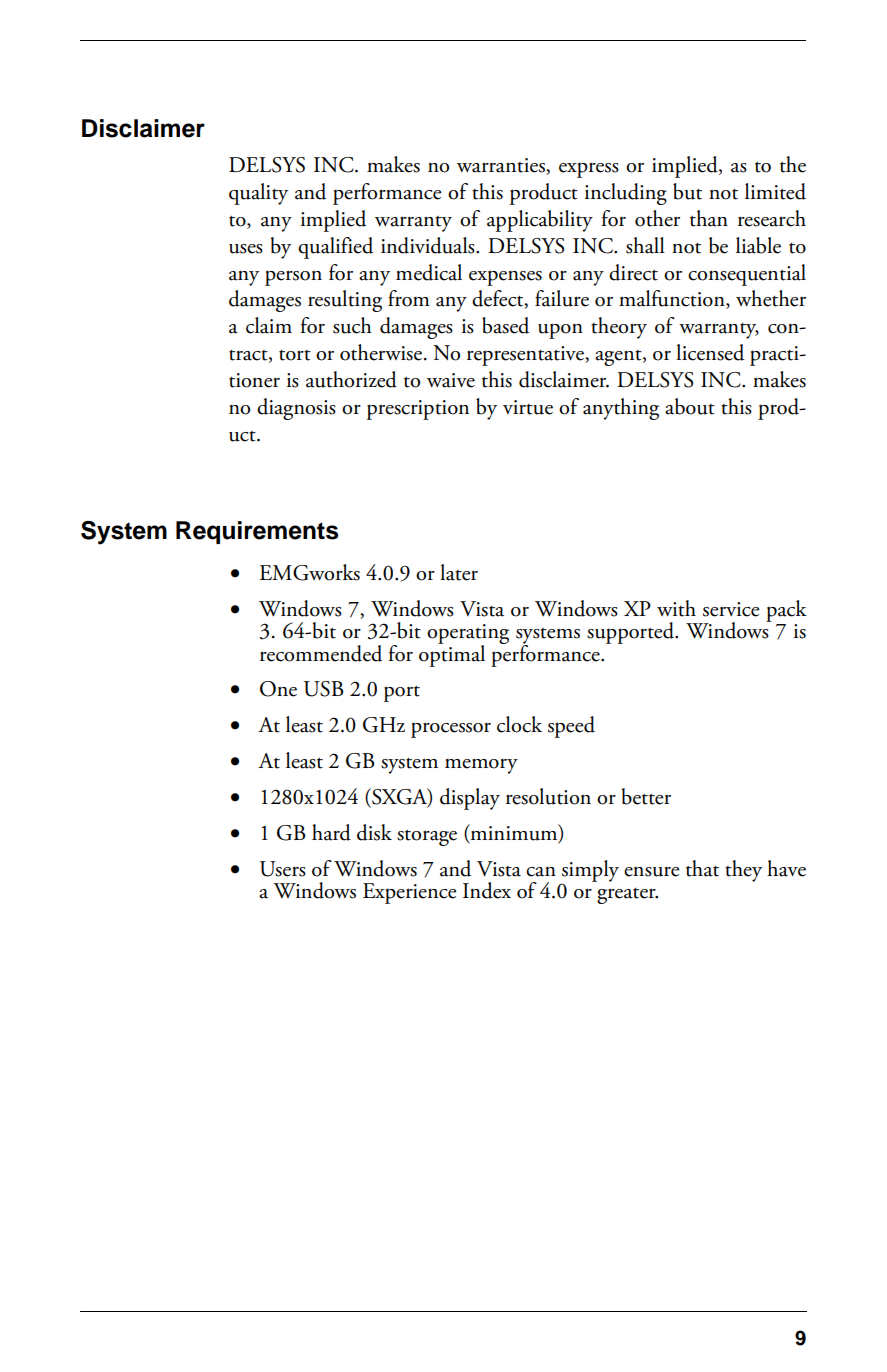 This page has height=1372, width=887. I want to click on operating, so click(468, 635).
